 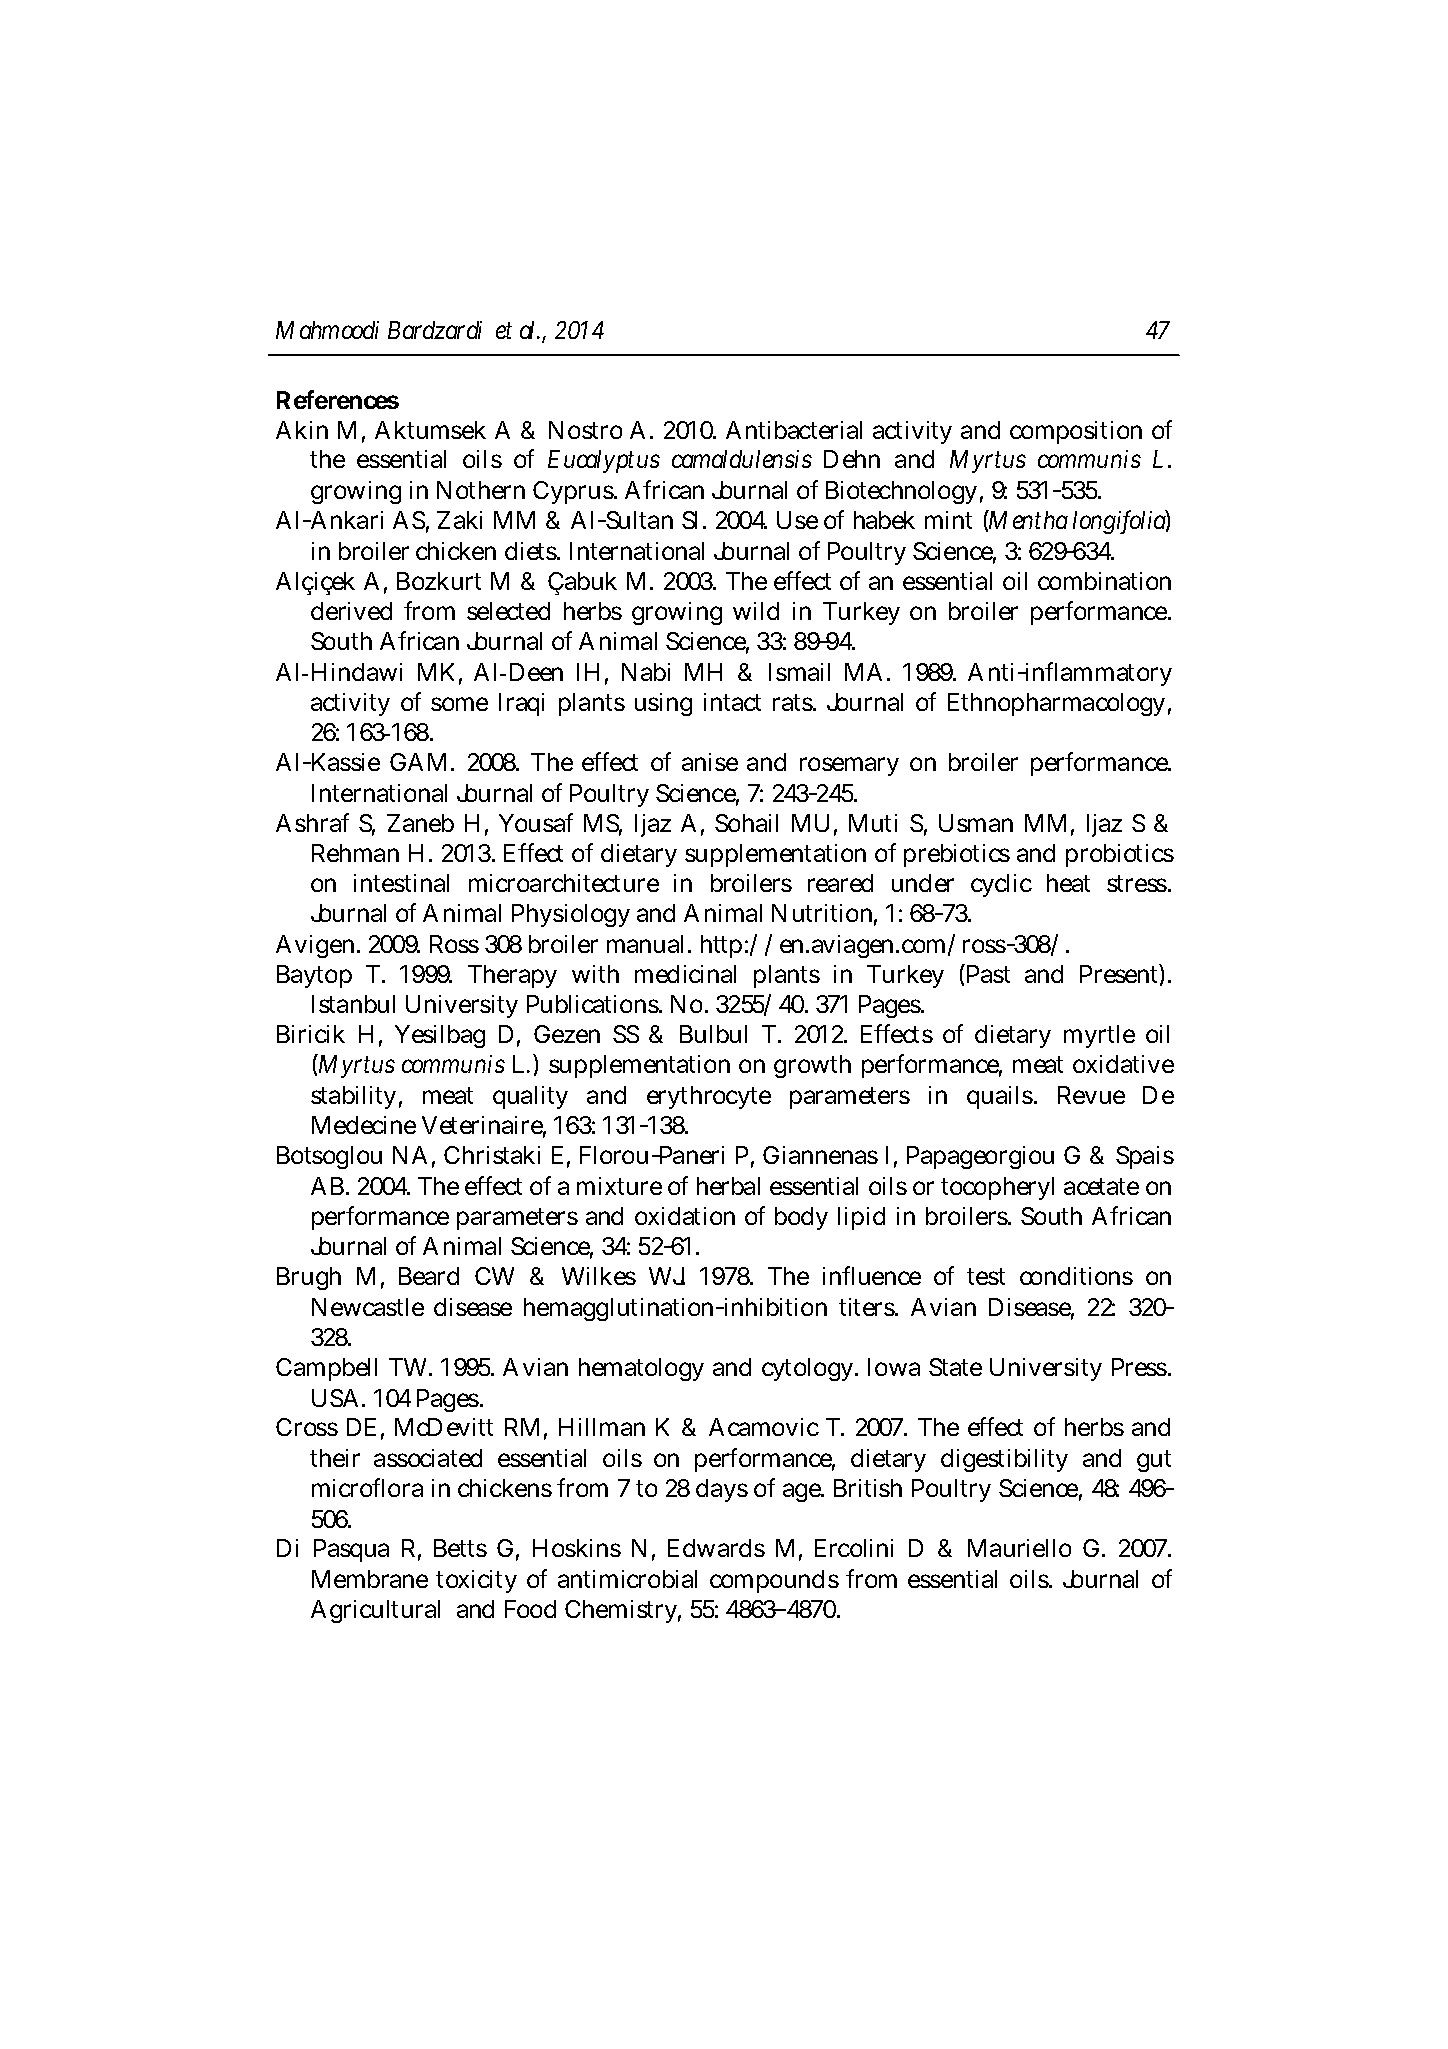 I want to click on Membrane, so click(x=370, y=1579).
